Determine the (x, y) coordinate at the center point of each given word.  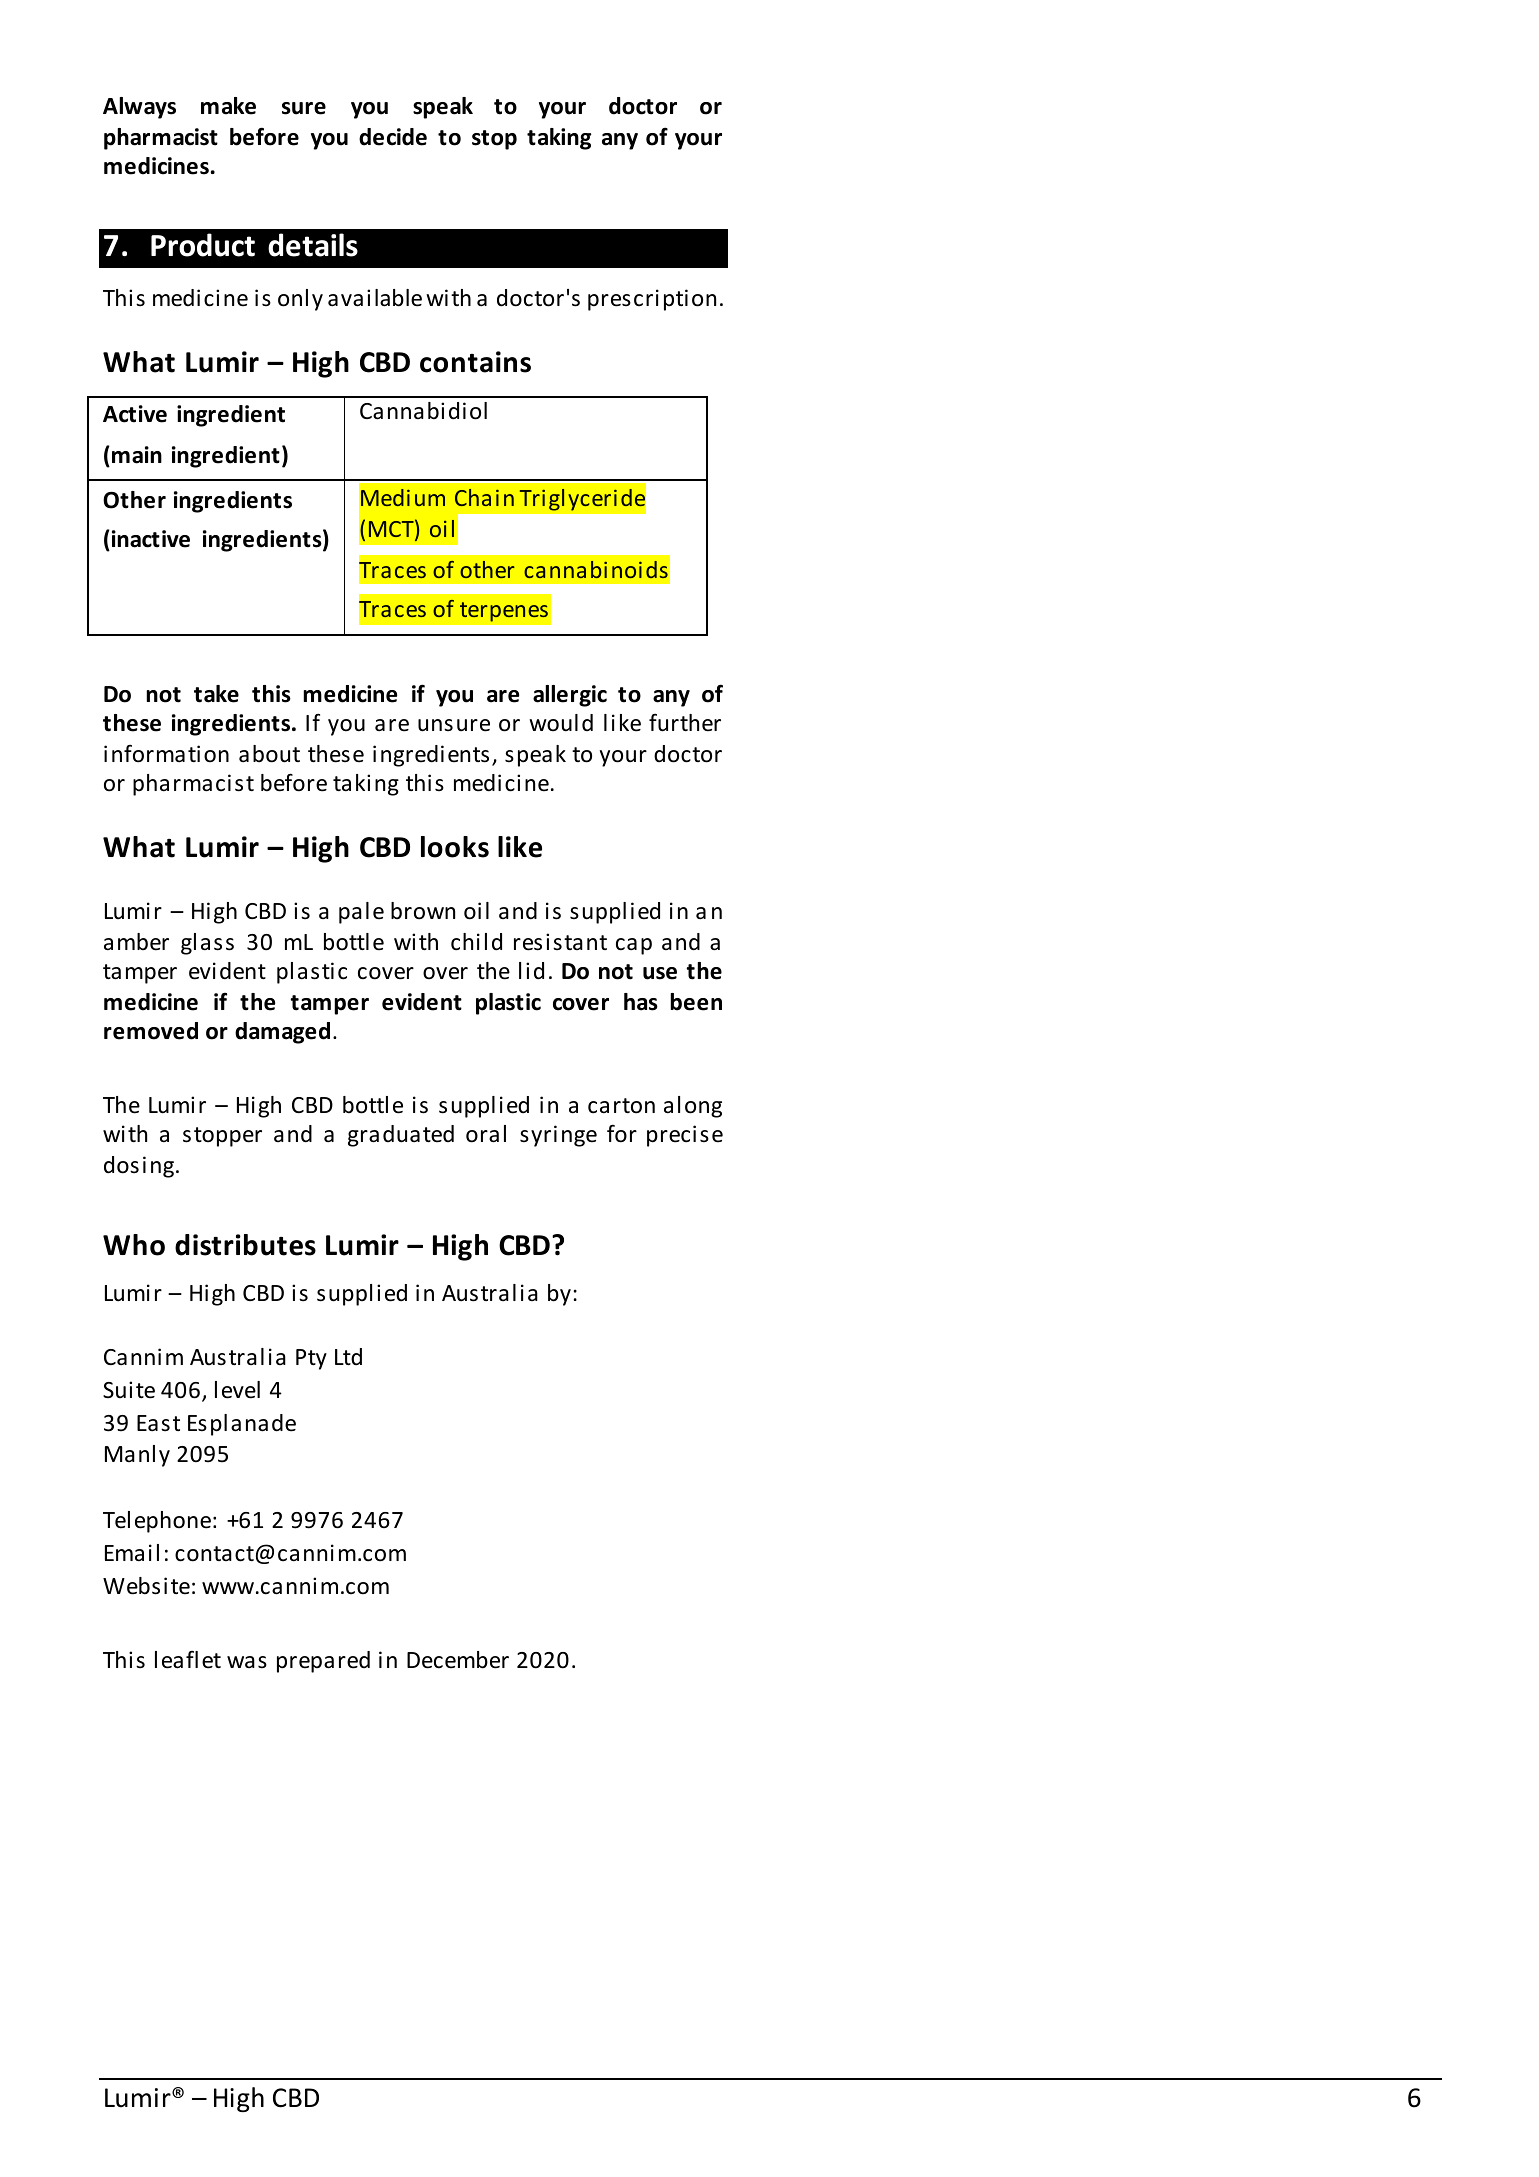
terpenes (504, 612)
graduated (401, 1136)
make (228, 106)
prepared (323, 1662)
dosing (139, 1167)
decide (393, 137)
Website (146, 1586)
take (216, 694)
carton (621, 1106)
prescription (652, 300)
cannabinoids (596, 569)
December (458, 1660)
